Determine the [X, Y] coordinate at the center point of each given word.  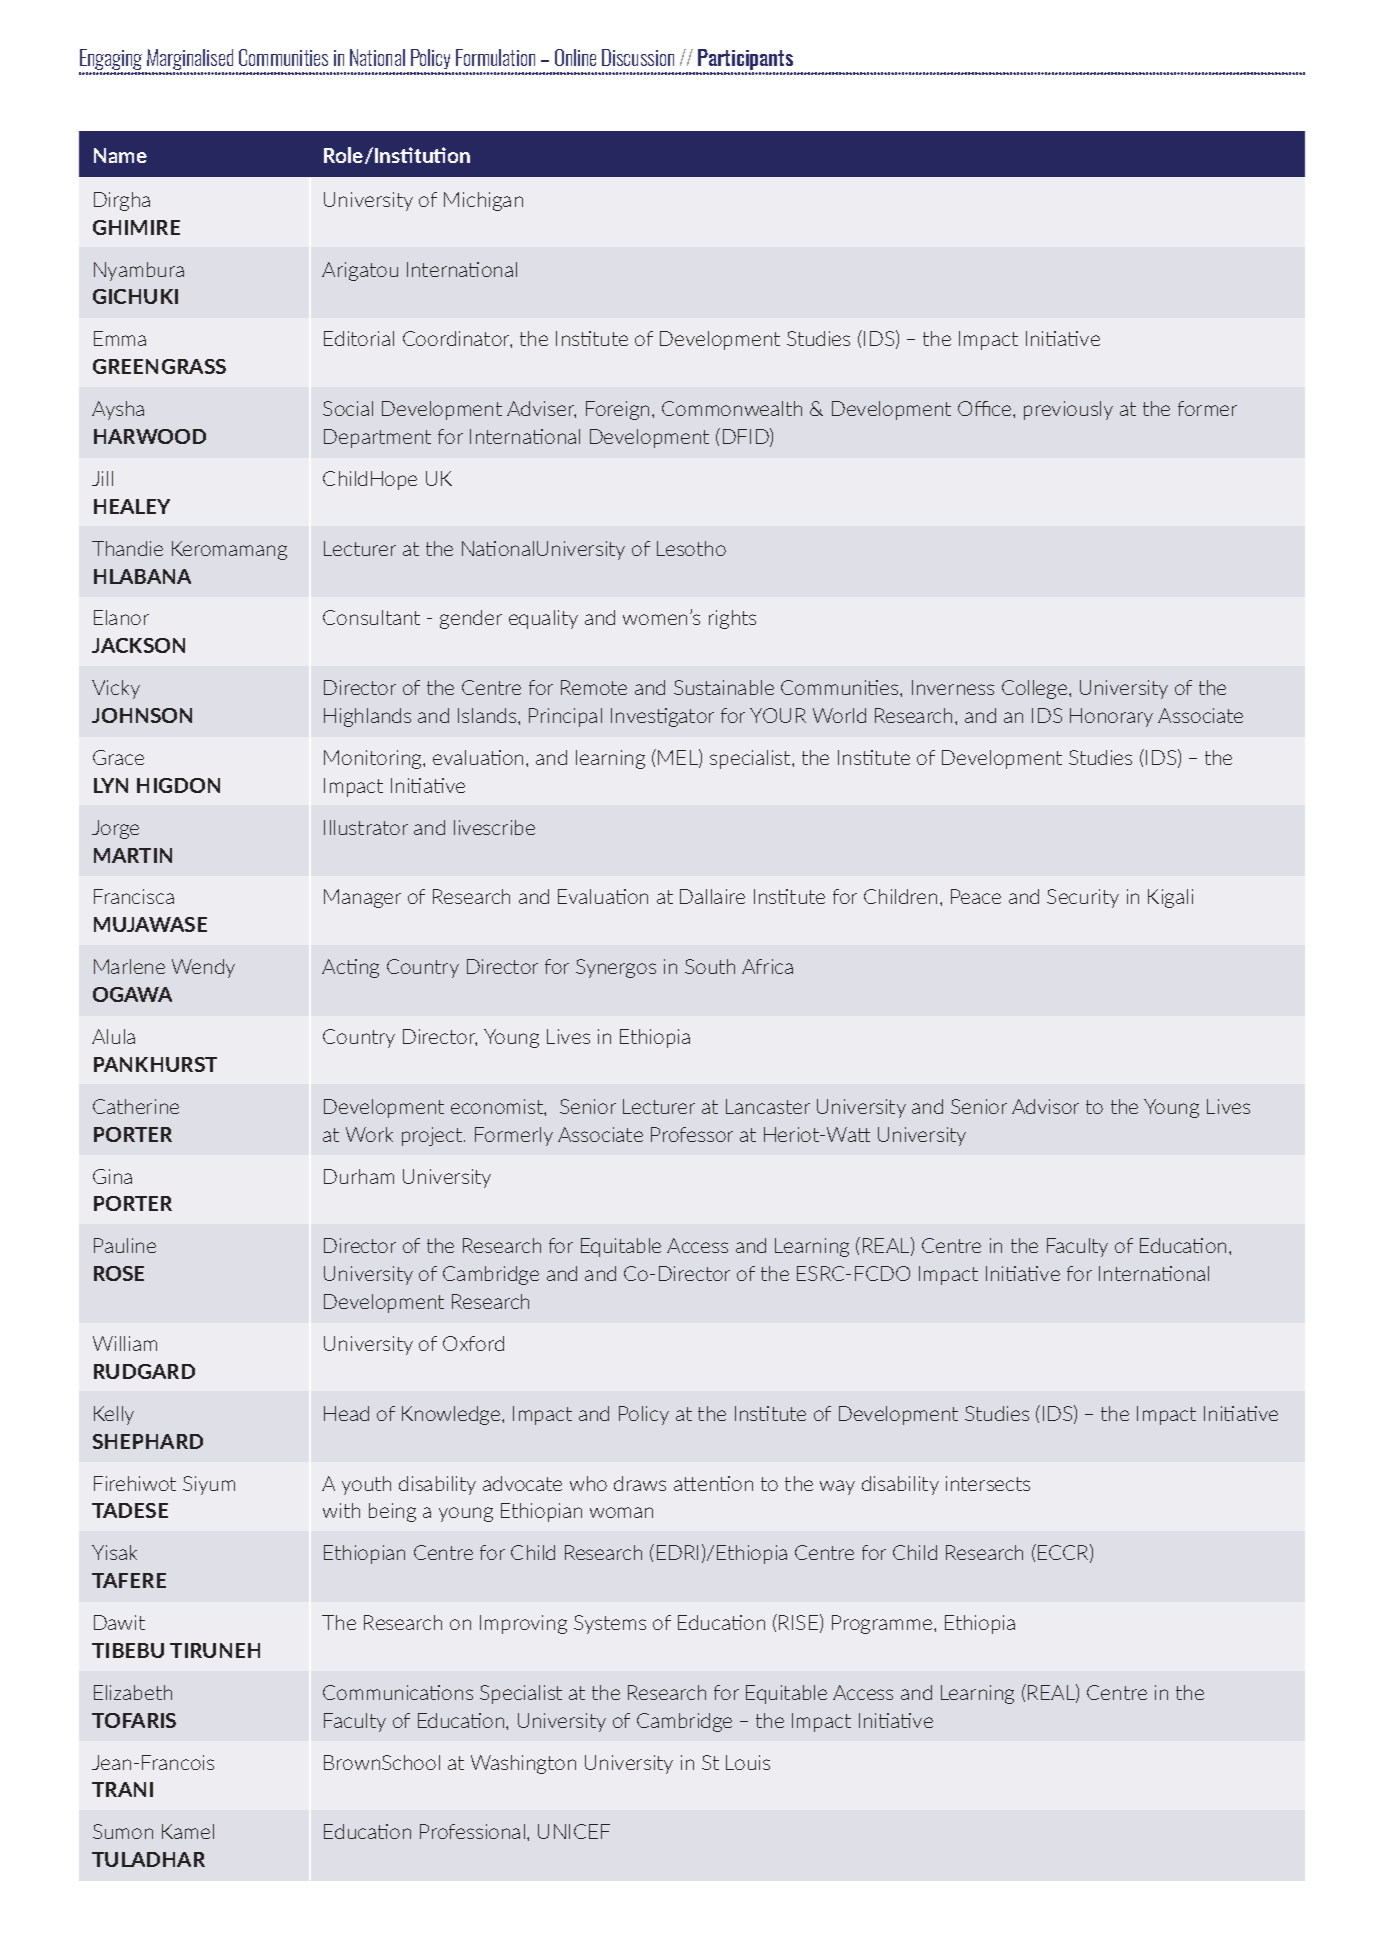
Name [120, 155]
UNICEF [574, 1831]
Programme [883, 1624]
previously [1068, 410]
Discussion [638, 57]
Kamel [188, 1831]
